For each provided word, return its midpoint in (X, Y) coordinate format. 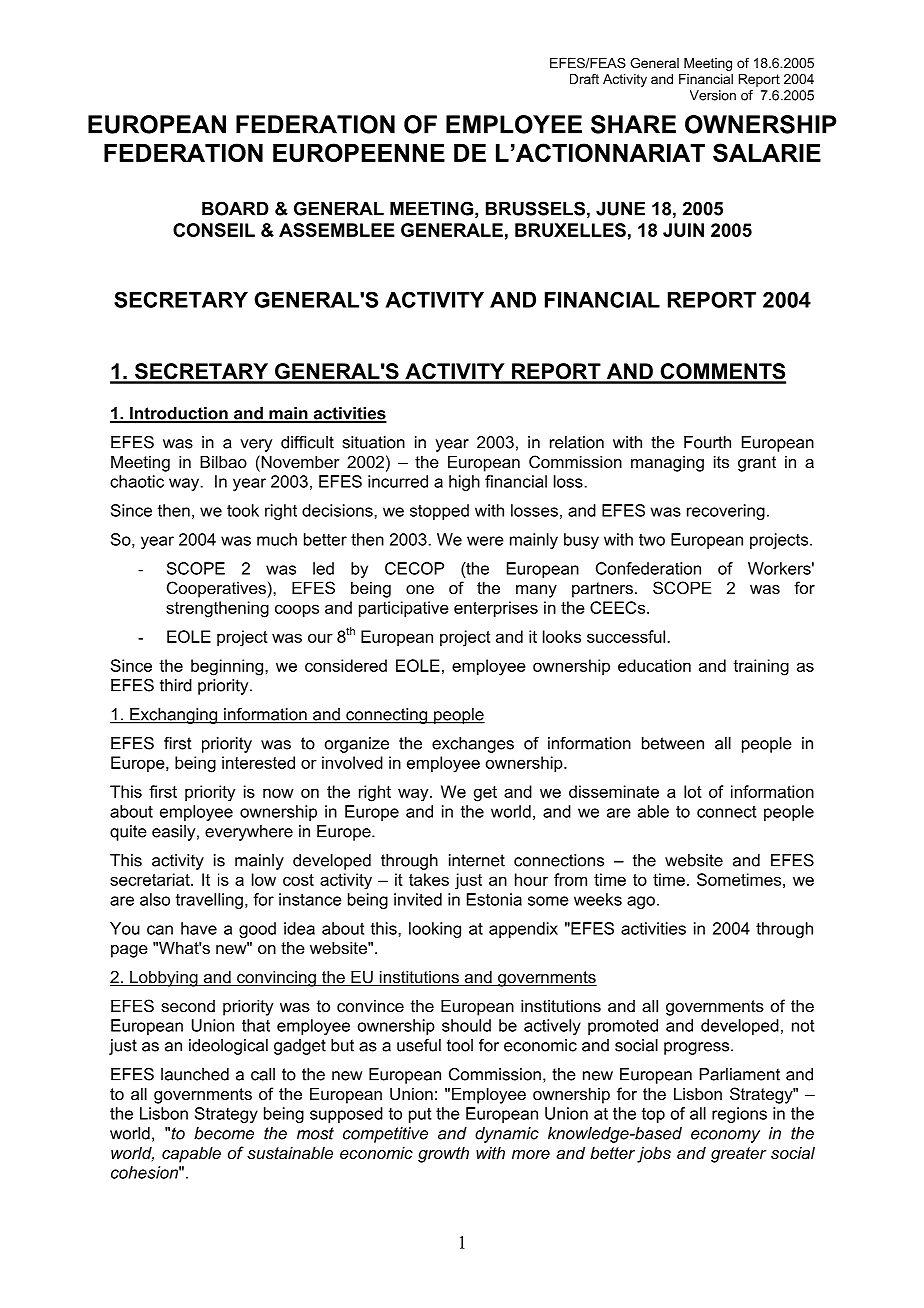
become (224, 1133)
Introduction (179, 414)
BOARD (235, 208)
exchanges (473, 745)
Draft (584, 79)
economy (725, 1136)
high (464, 483)
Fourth (707, 442)
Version (713, 95)
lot (693, 791)
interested (258, 762)
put (420, 1115)
